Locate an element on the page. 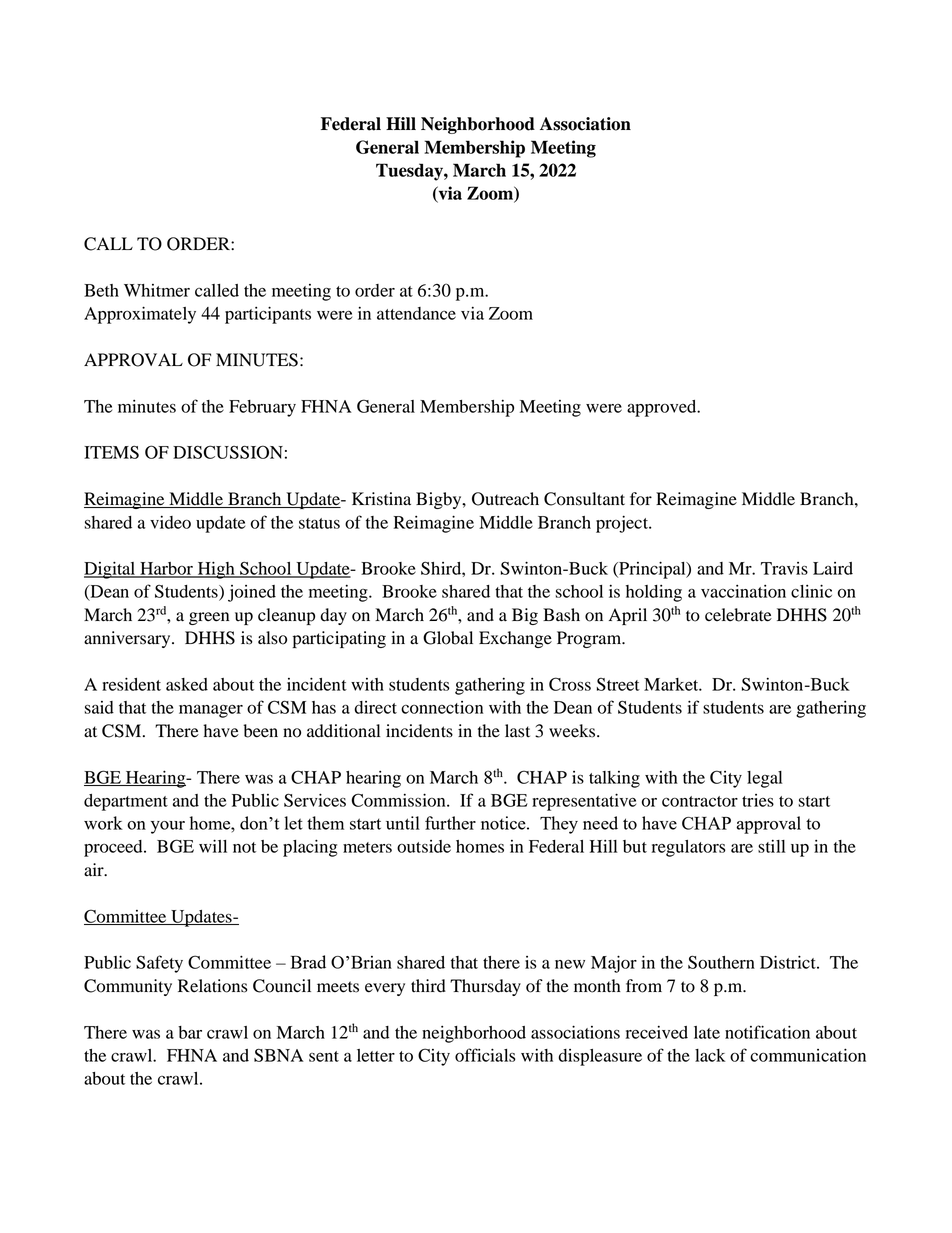 This page has height=1233, width=952. outside is located at coordinates (424, 846).
